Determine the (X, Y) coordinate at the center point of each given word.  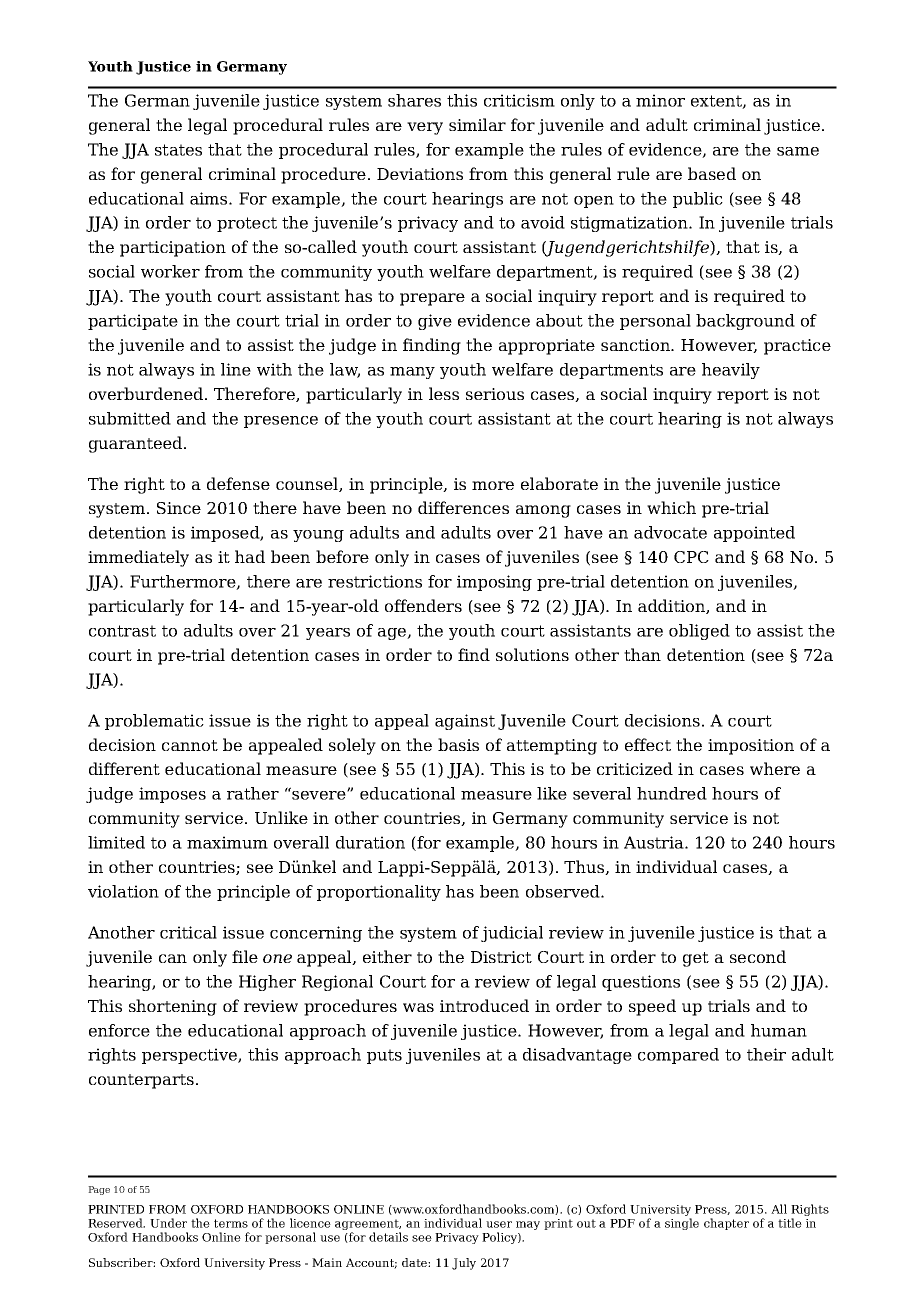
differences (463, 507)
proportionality (379, 893)
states (178, 150)
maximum (227, 842)
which (671, 507)
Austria (655, 842)
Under (168, 1223)
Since (179, 508)
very (425, 128)
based (712, 173)
